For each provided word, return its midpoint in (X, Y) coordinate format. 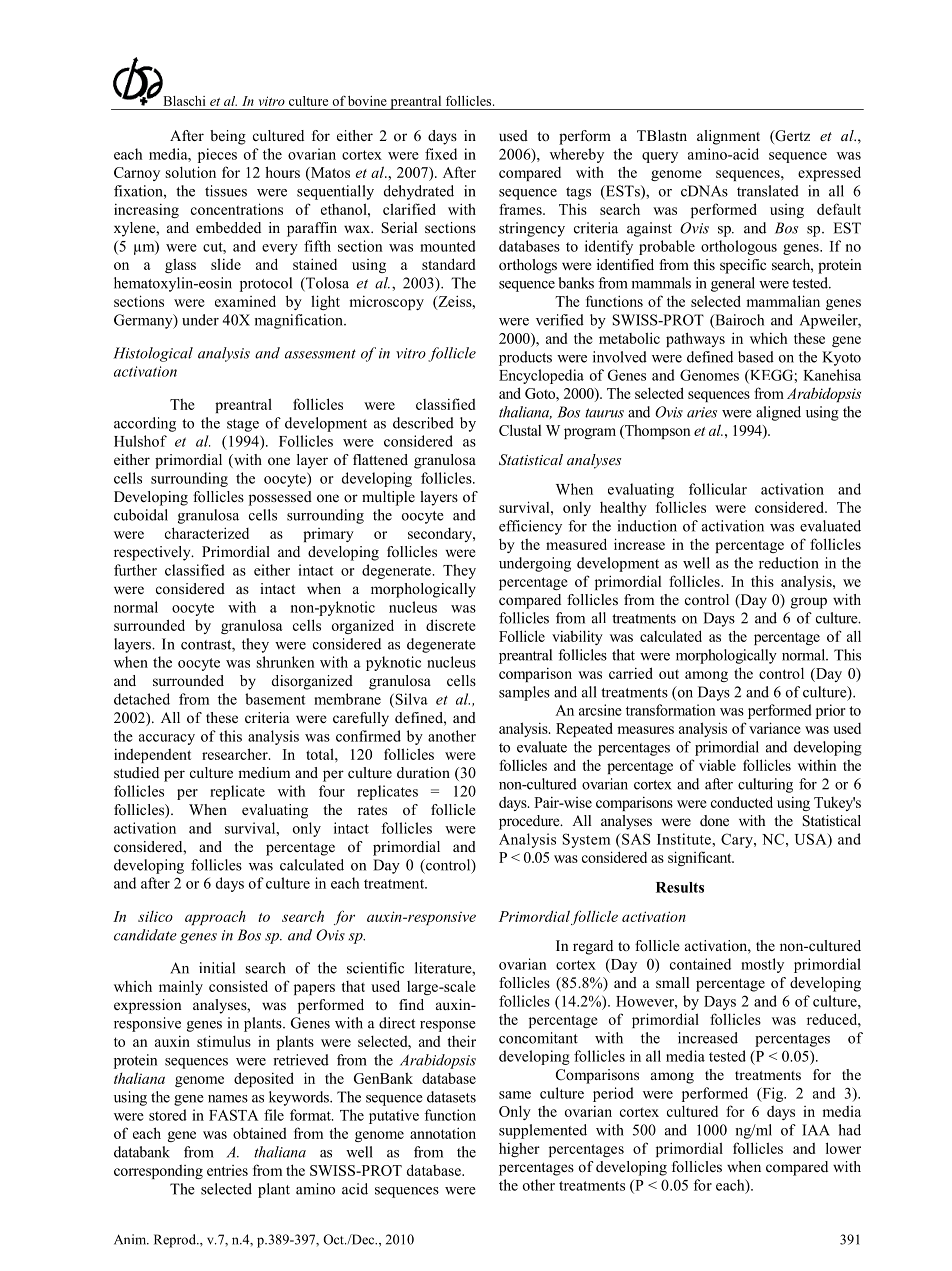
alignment (728, 137)
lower (843, 1148)
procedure (530, 822)
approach (215, 917)
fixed (441, 154)
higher (519, 1150)
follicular (718, 489)
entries (227, 1170)
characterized (207, 533)
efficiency (530, 527)
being (228, 137)
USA (812, 840)
